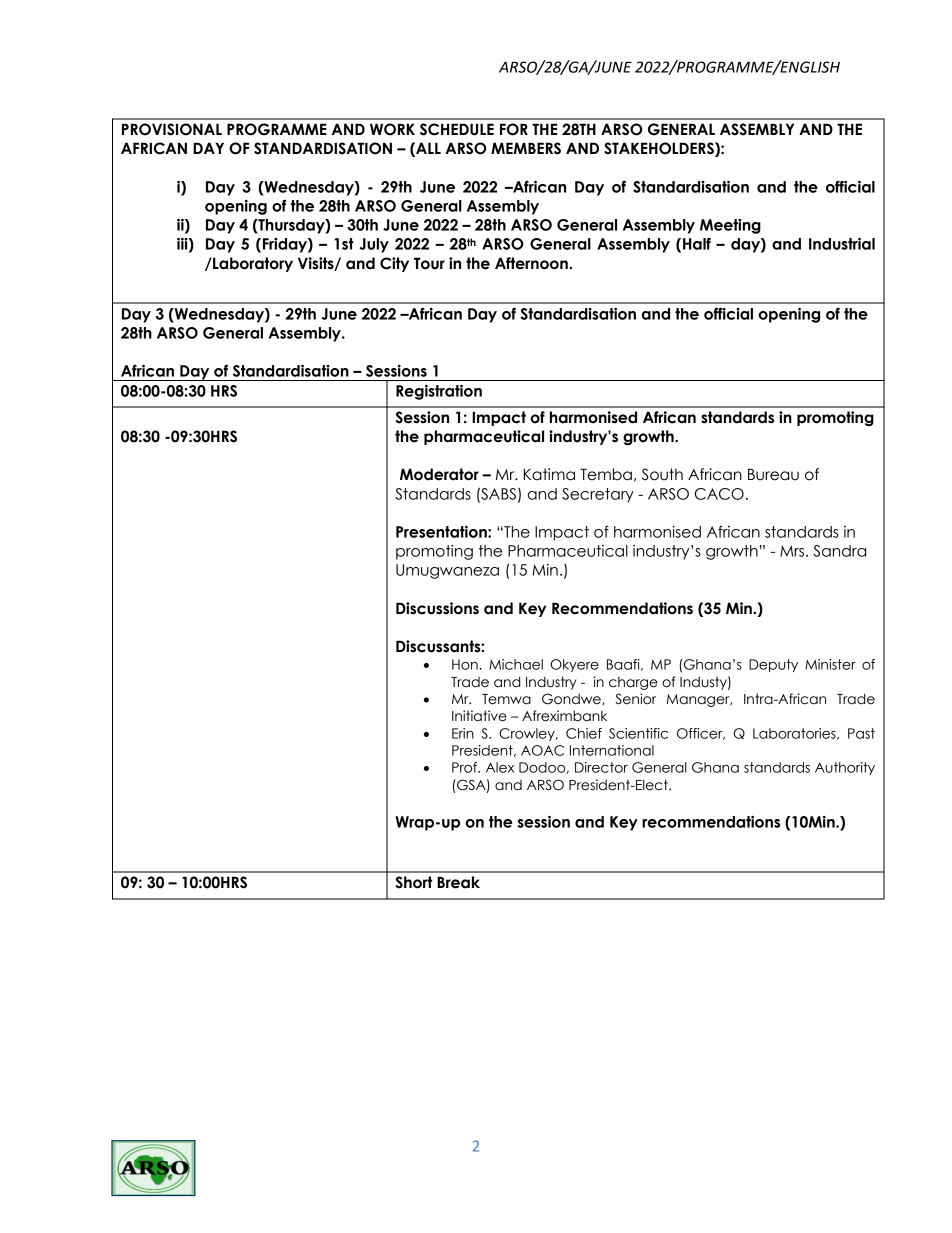 This page has width=952, height=1233. What do you see at coordinates (439, 474) in the page?
I see `Moderator` at bounding box center [439, 474].
